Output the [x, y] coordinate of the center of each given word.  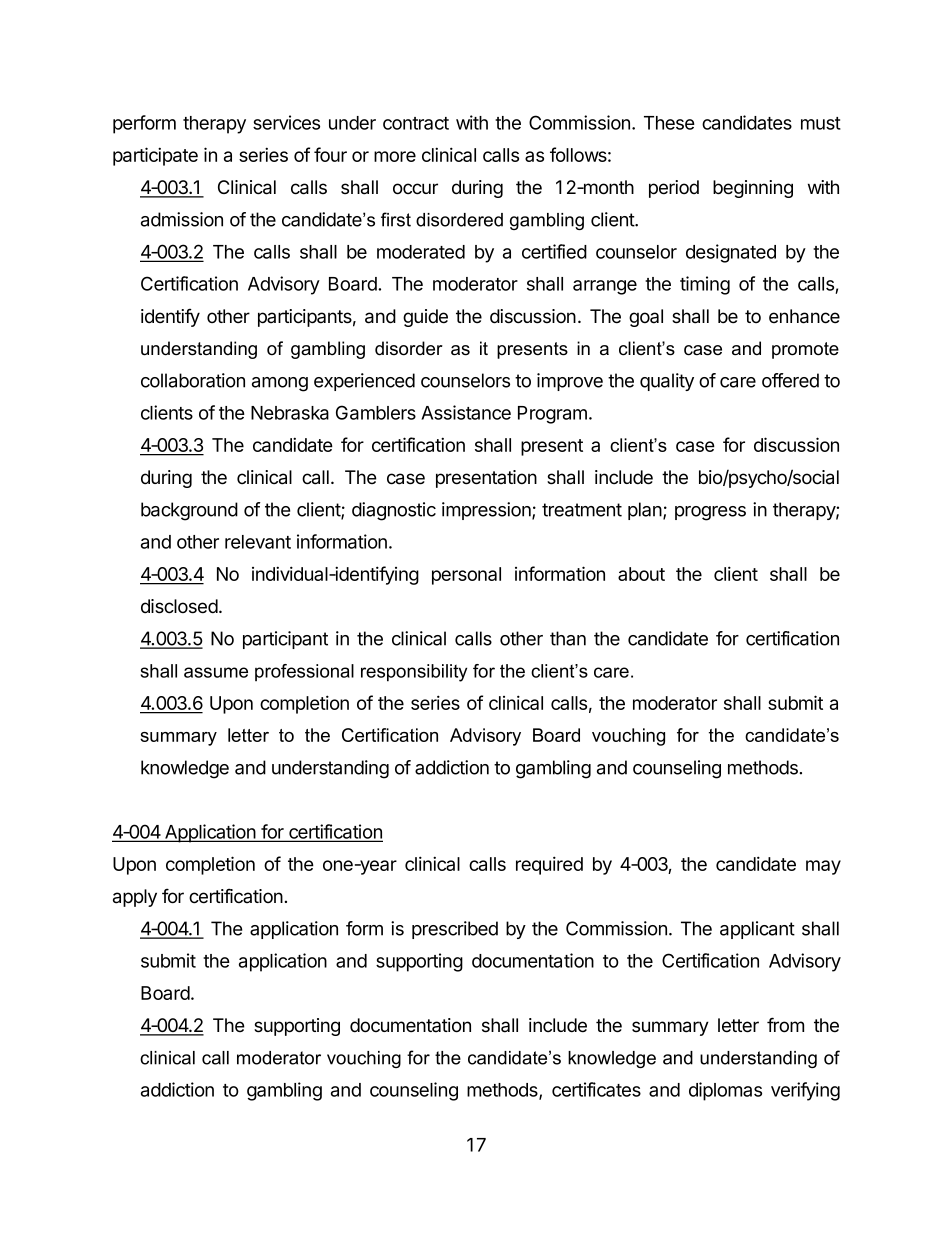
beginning [753, 189]
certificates [596, 1089]
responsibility [414, 673]
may [823, 867]
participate [155, 156]
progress [710, 513]
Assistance [466, 412]
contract [416, 123]
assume [216, 672]
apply [135, 898]
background [189, 511]
